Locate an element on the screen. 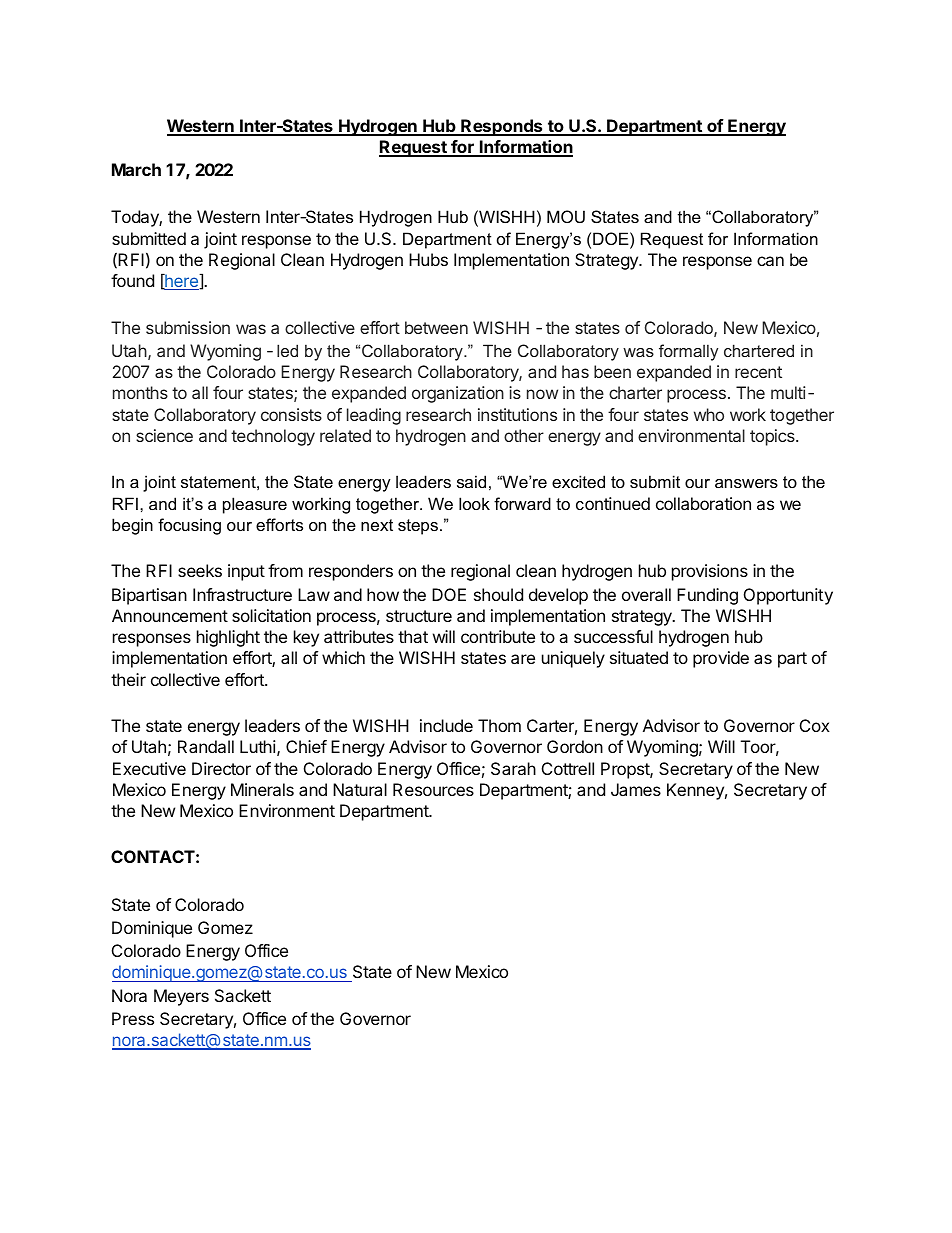  Responds is located at coordinates (502, 127).
